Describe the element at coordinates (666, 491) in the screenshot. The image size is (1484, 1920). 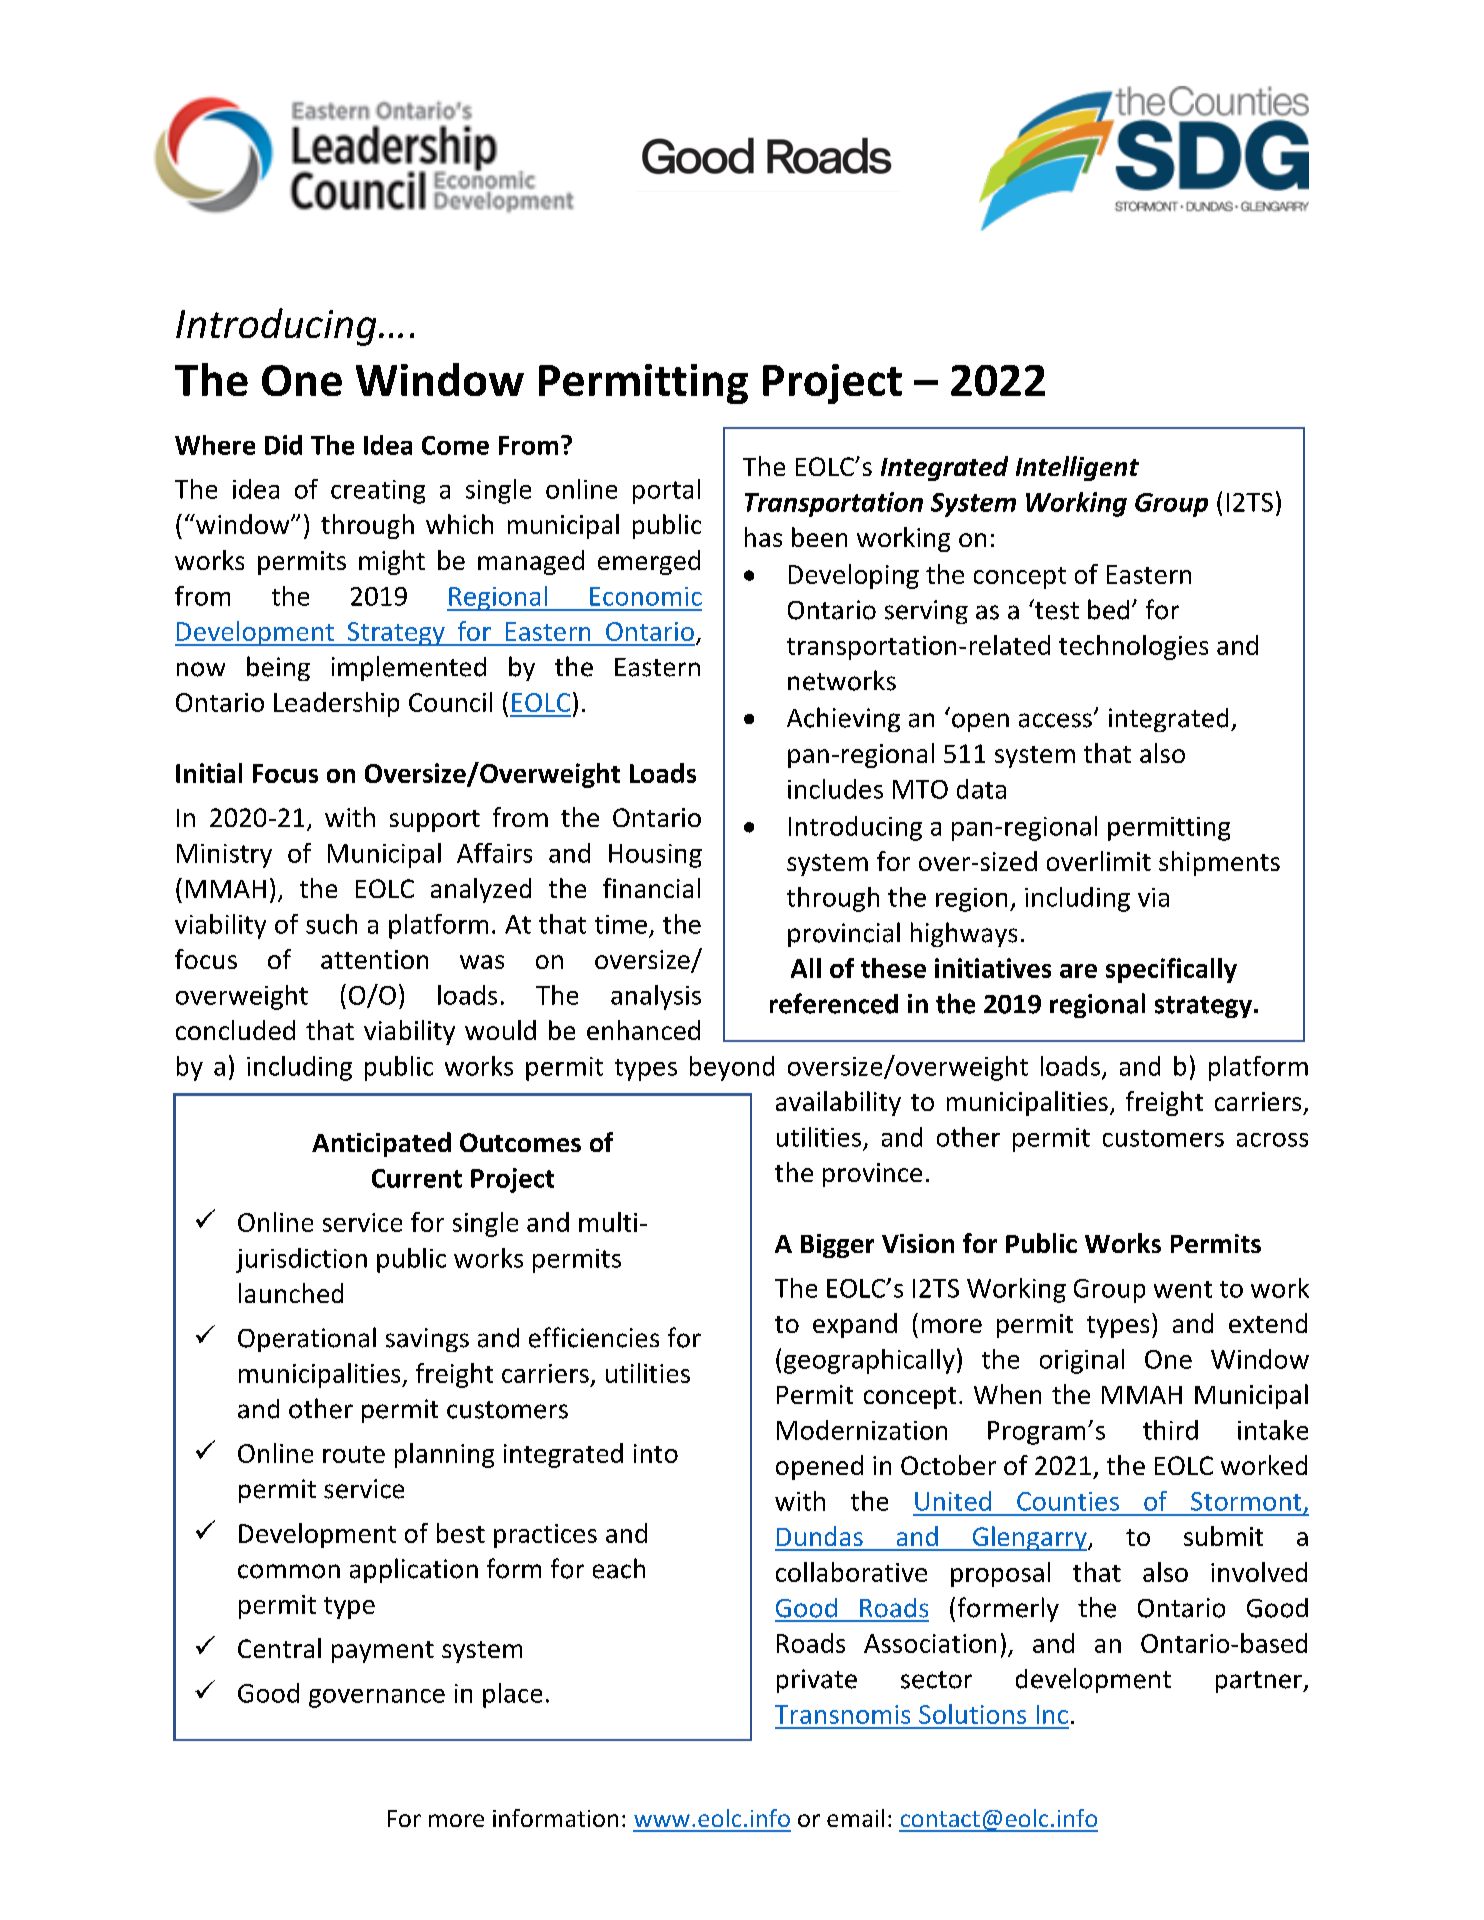
I see `portal` at that location.
